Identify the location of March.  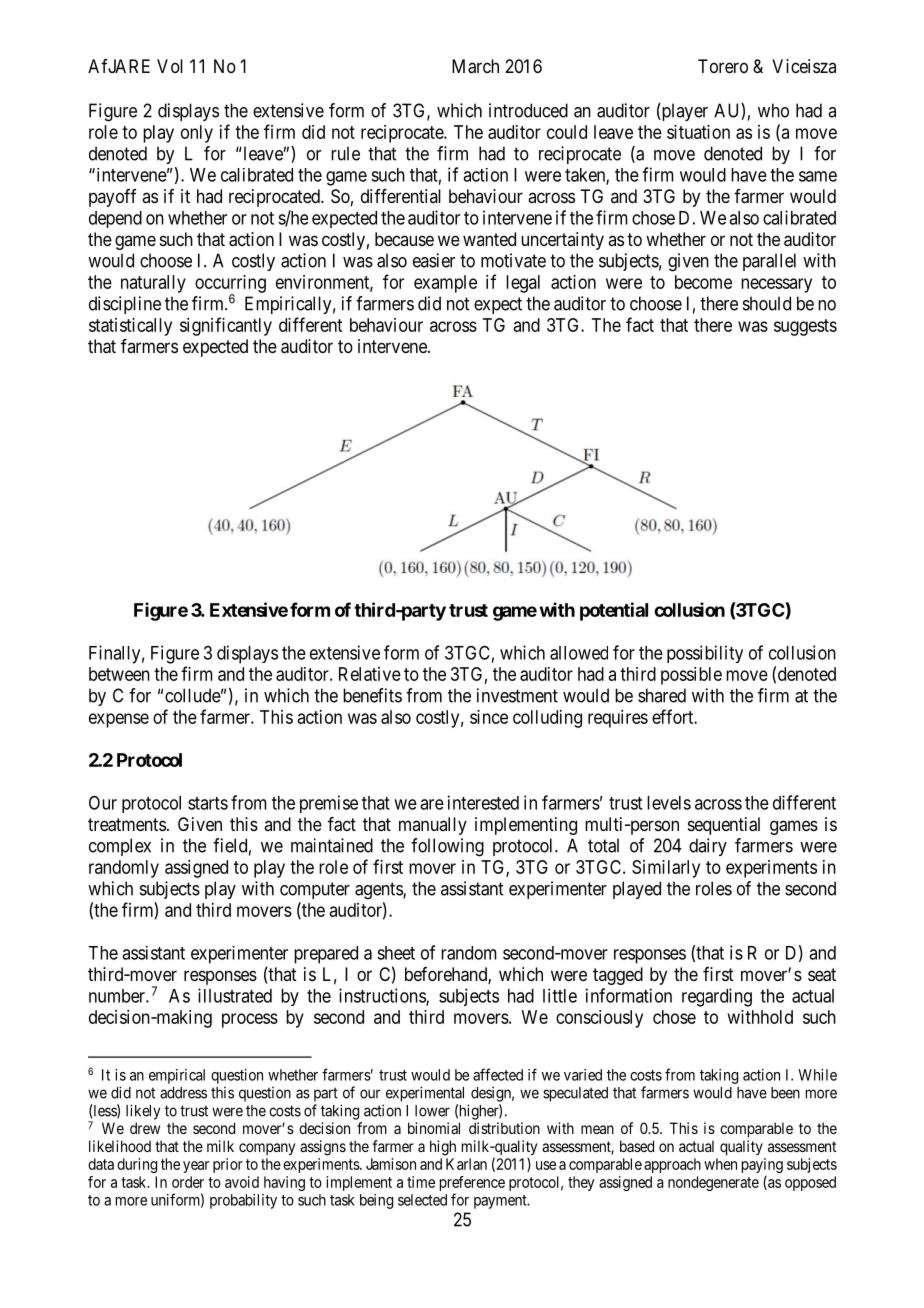
(475, 66).
